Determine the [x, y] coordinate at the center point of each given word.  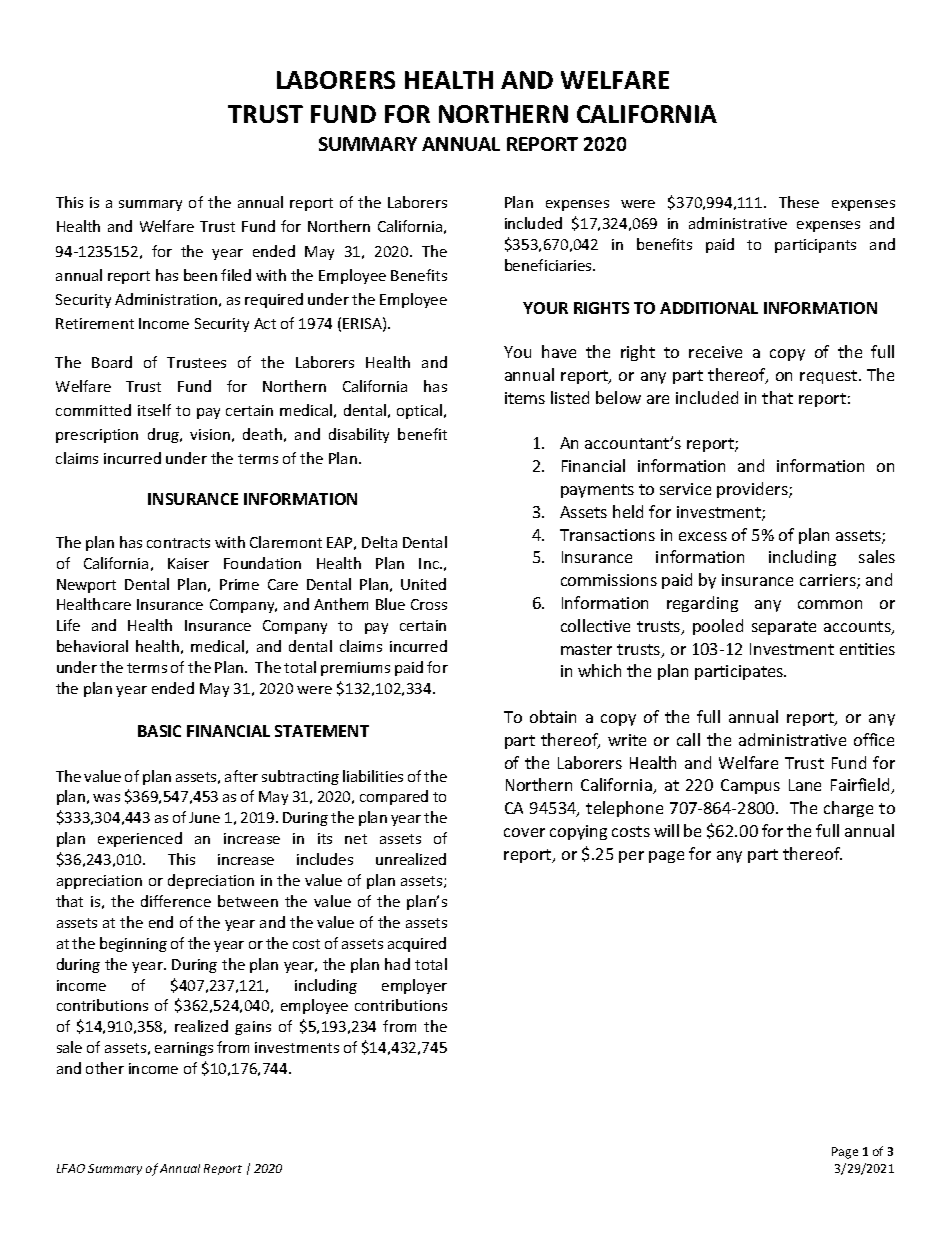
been [200, 275]
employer [414, 986]
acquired [417, 944]
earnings [184, 1049]
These [799, 202]
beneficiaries [549, 265]
